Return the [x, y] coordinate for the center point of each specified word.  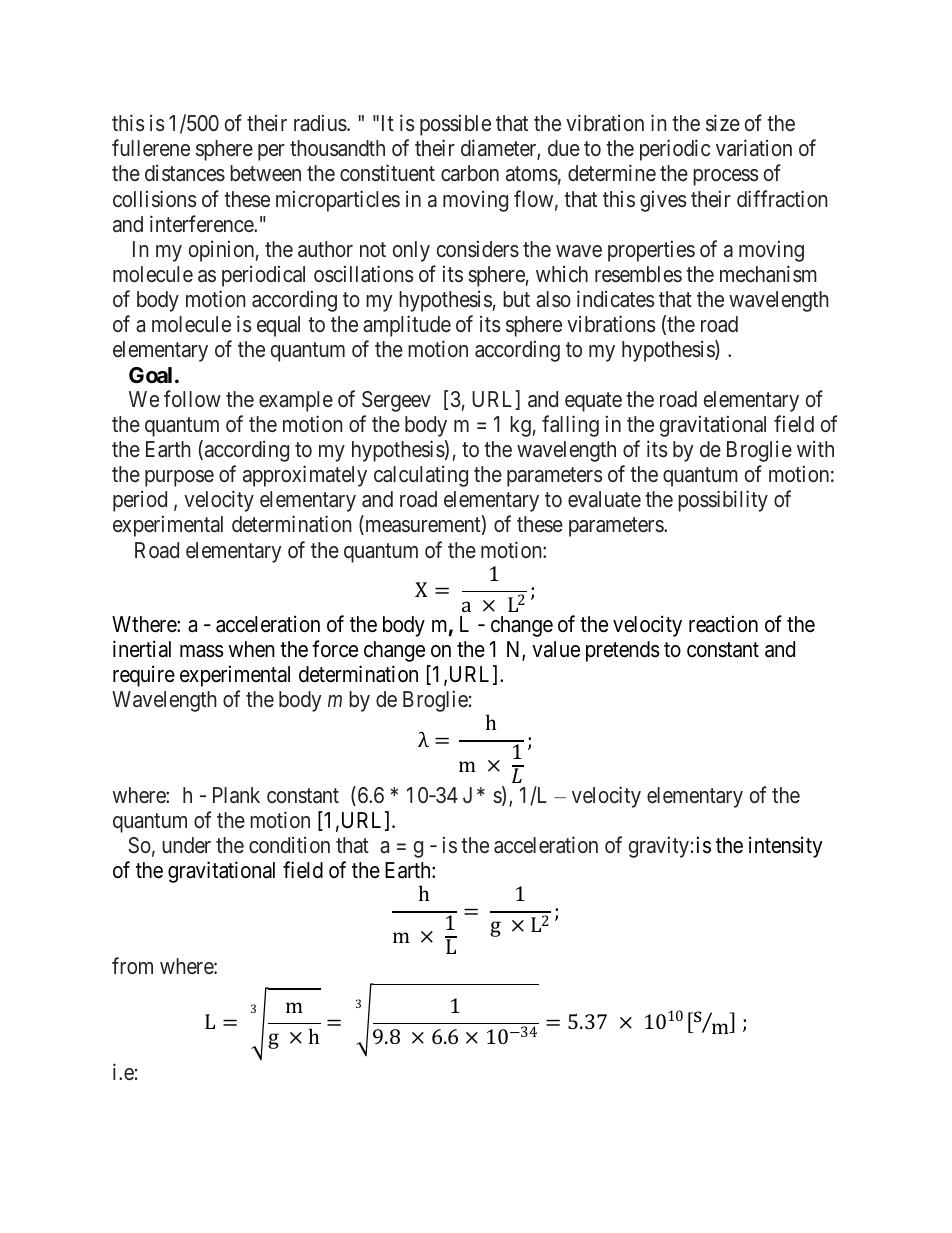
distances [185, 173]
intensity [786, 847]
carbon [470, 173]
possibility [723, 501]
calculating [421, 476]
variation [754, 148]
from [132, 965]
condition [289, 844]
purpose [179, 478]
